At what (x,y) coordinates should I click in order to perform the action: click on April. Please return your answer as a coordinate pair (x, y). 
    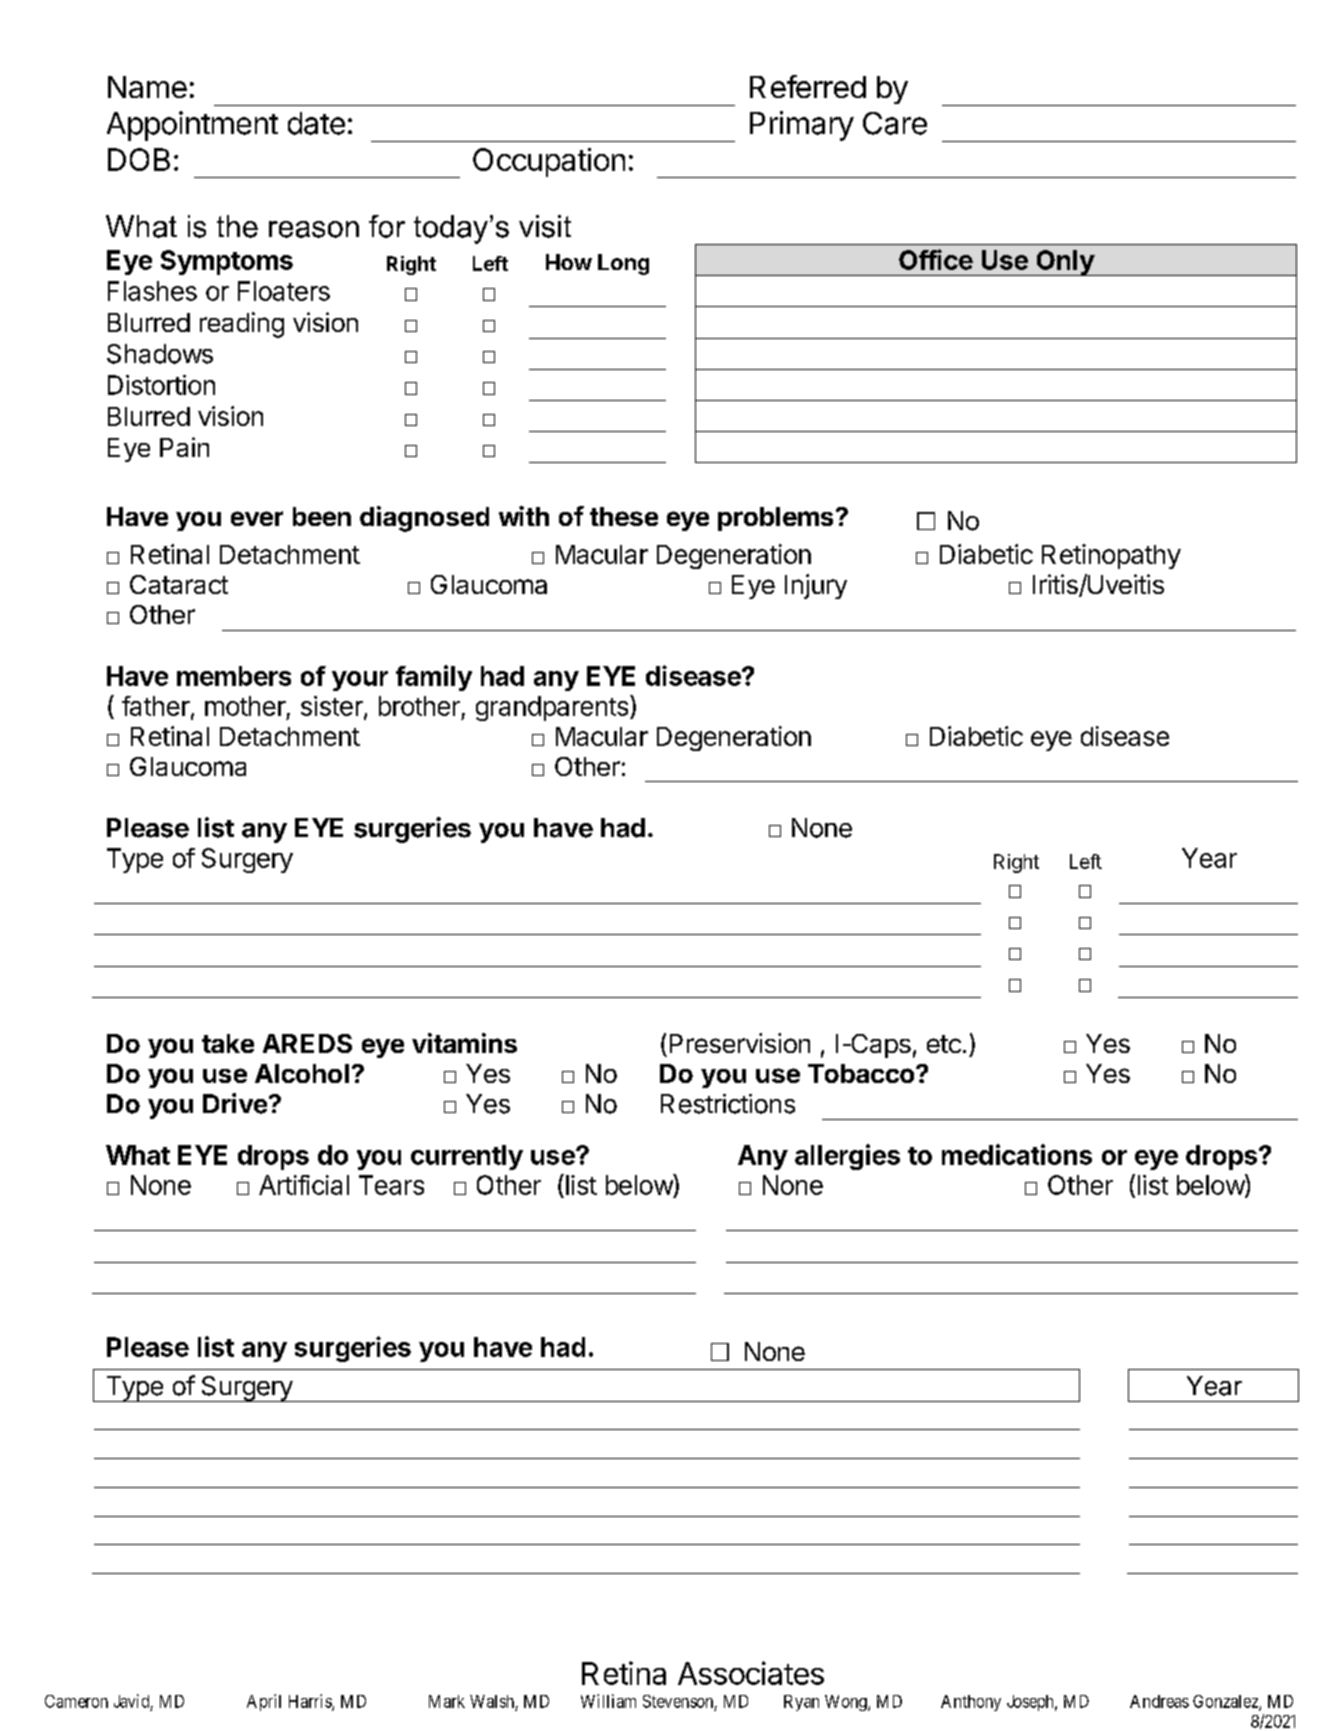
    Looking at the image, I should click on (264, 1702).
